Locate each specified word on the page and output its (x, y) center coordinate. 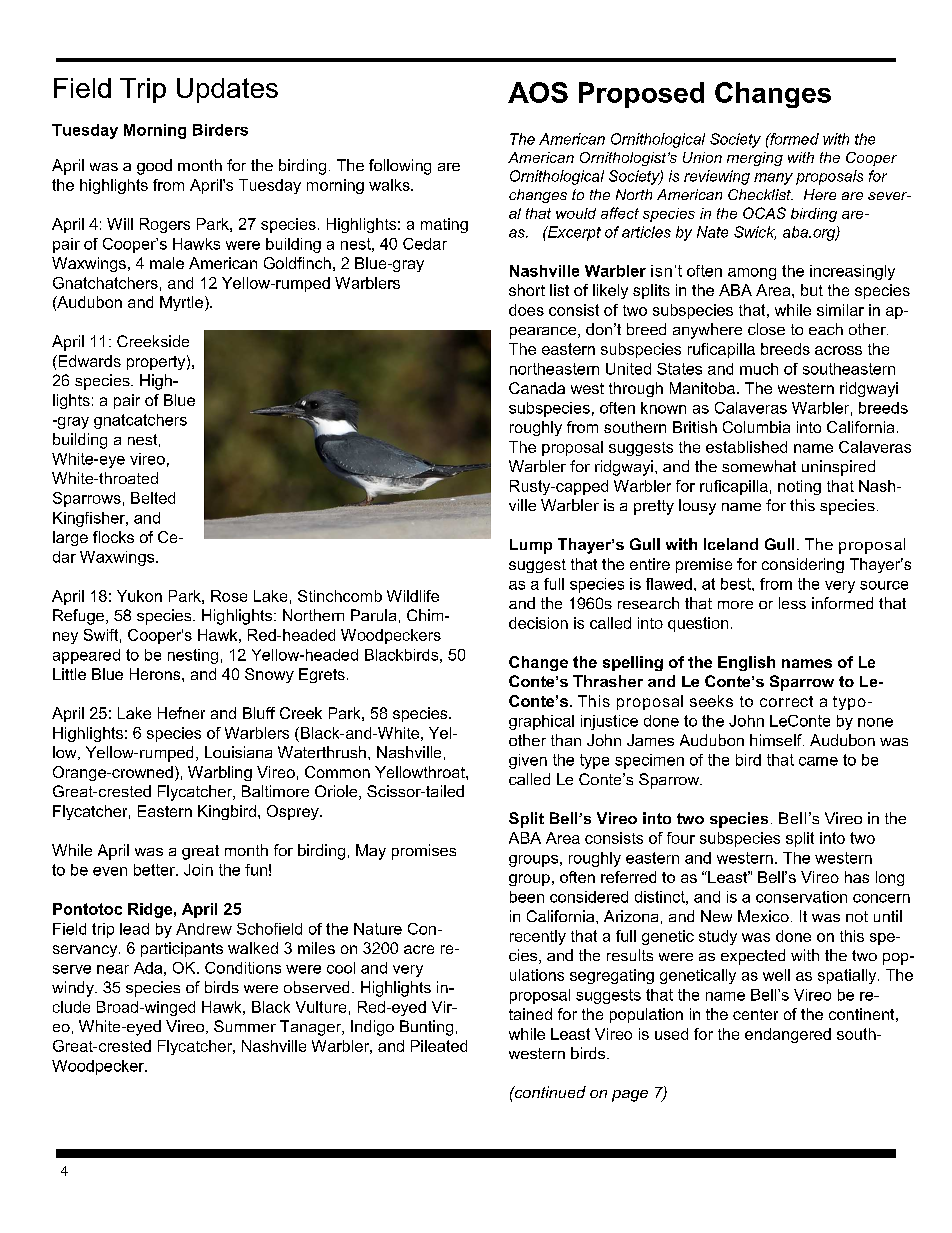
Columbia (756, 427)
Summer (245, 1026)
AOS (538, 92)
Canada (537, 388)
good (154, 167)
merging (755, 159)
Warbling (220, 773)
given (528, 761)
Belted (153, 498)
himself (777, 740)
